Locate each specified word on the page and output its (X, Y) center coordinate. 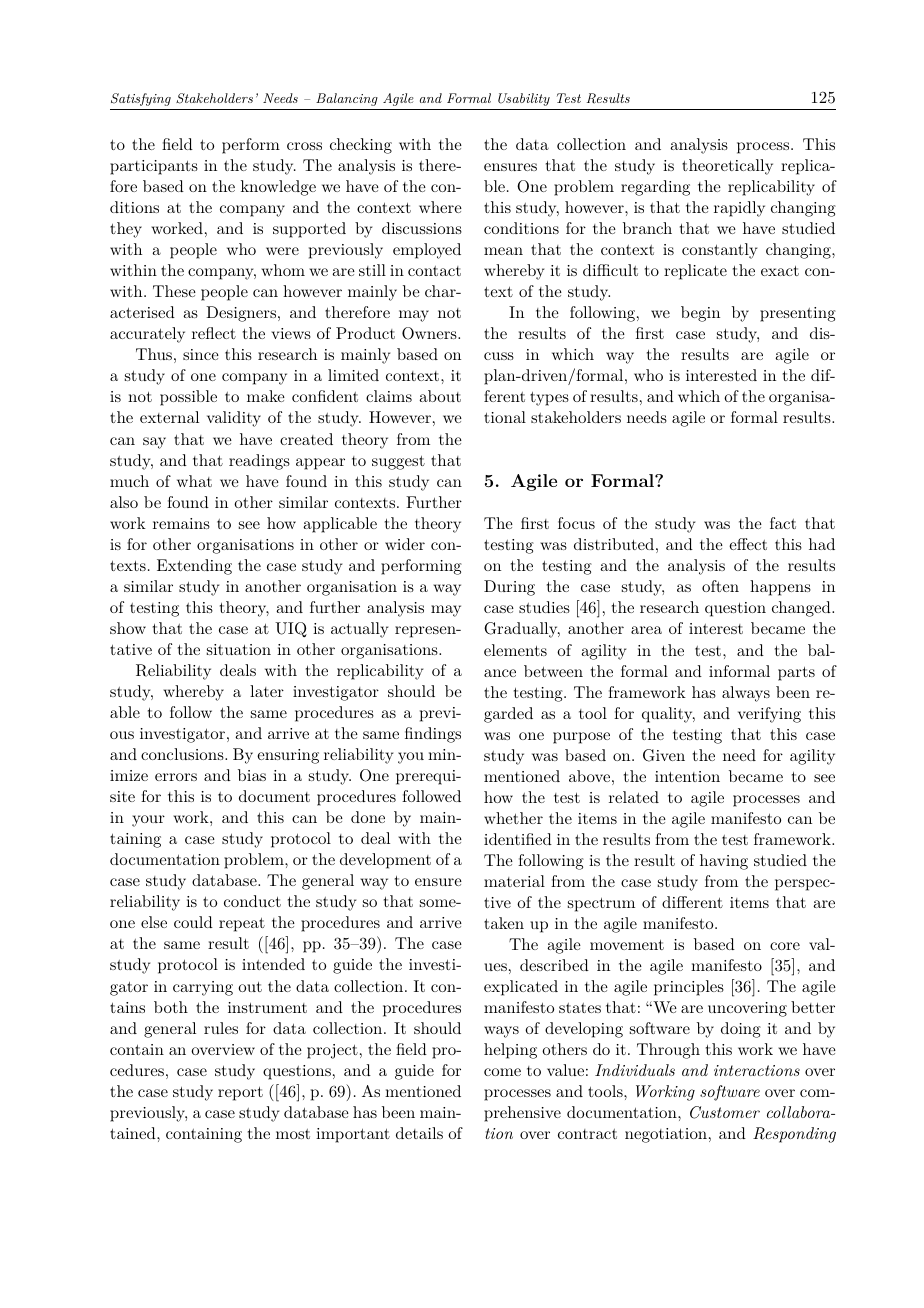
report (240, 1094)
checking (361, 146)
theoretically (727, 167)
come (502, 1072)
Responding (794, 1135)
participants (154, 167)
